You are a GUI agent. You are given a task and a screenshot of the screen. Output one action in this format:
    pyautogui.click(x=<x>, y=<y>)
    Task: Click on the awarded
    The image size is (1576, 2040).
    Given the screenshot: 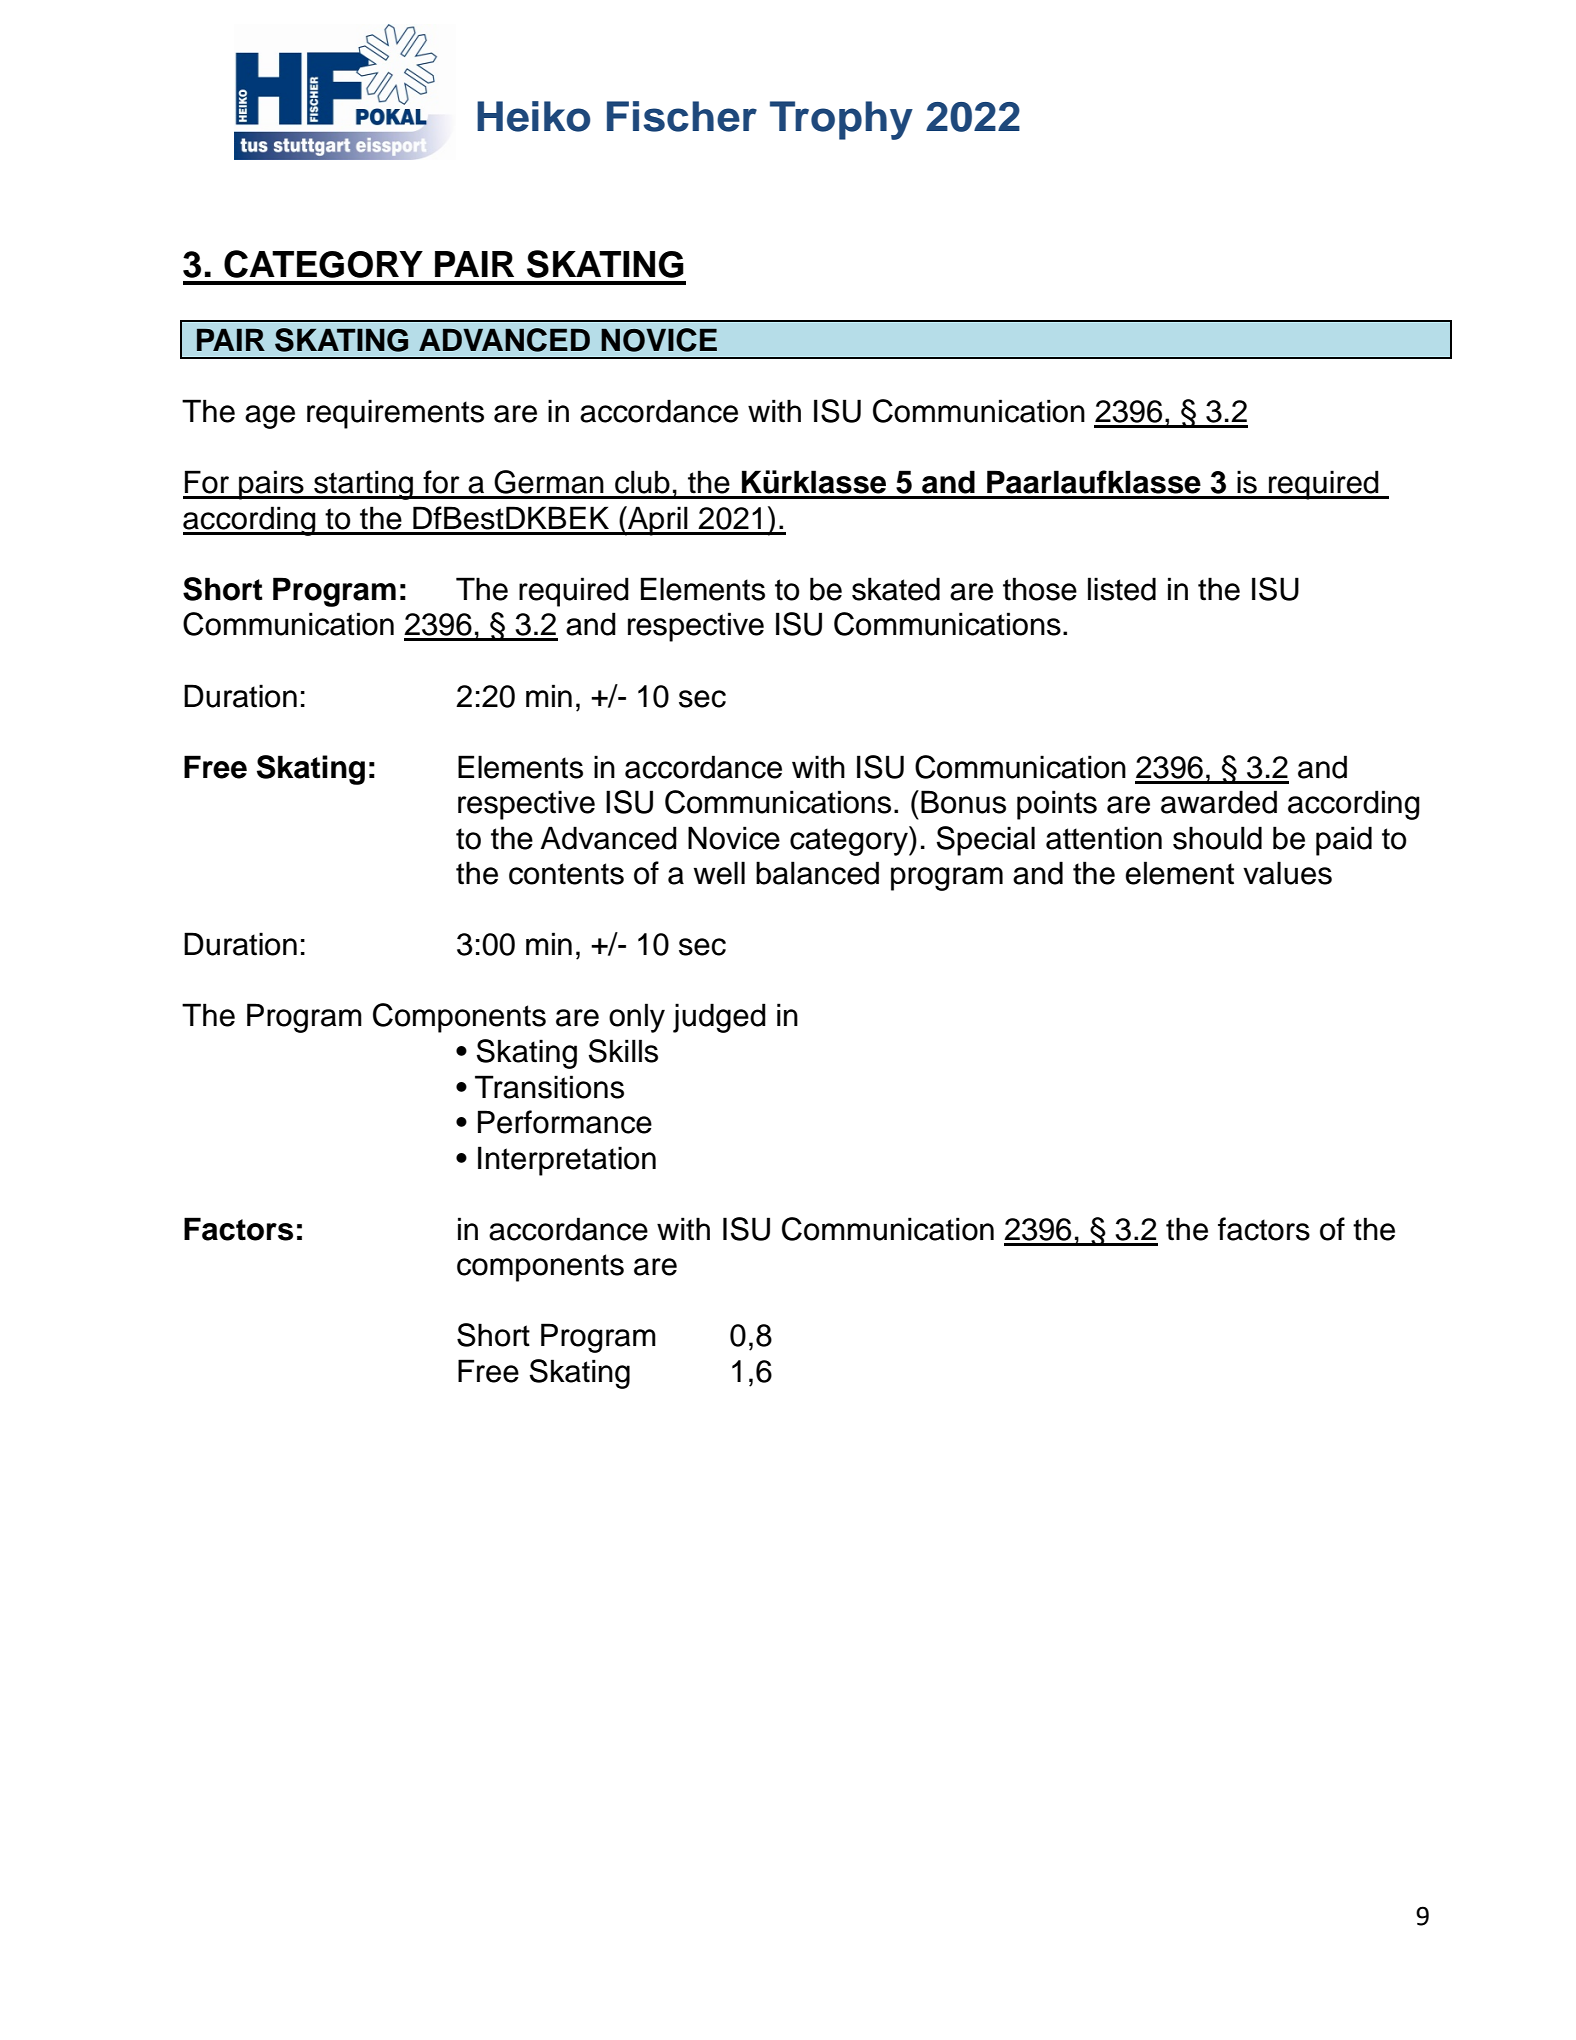 What is the action you would take?
    pyautogui.click(x=1219, y=802)
